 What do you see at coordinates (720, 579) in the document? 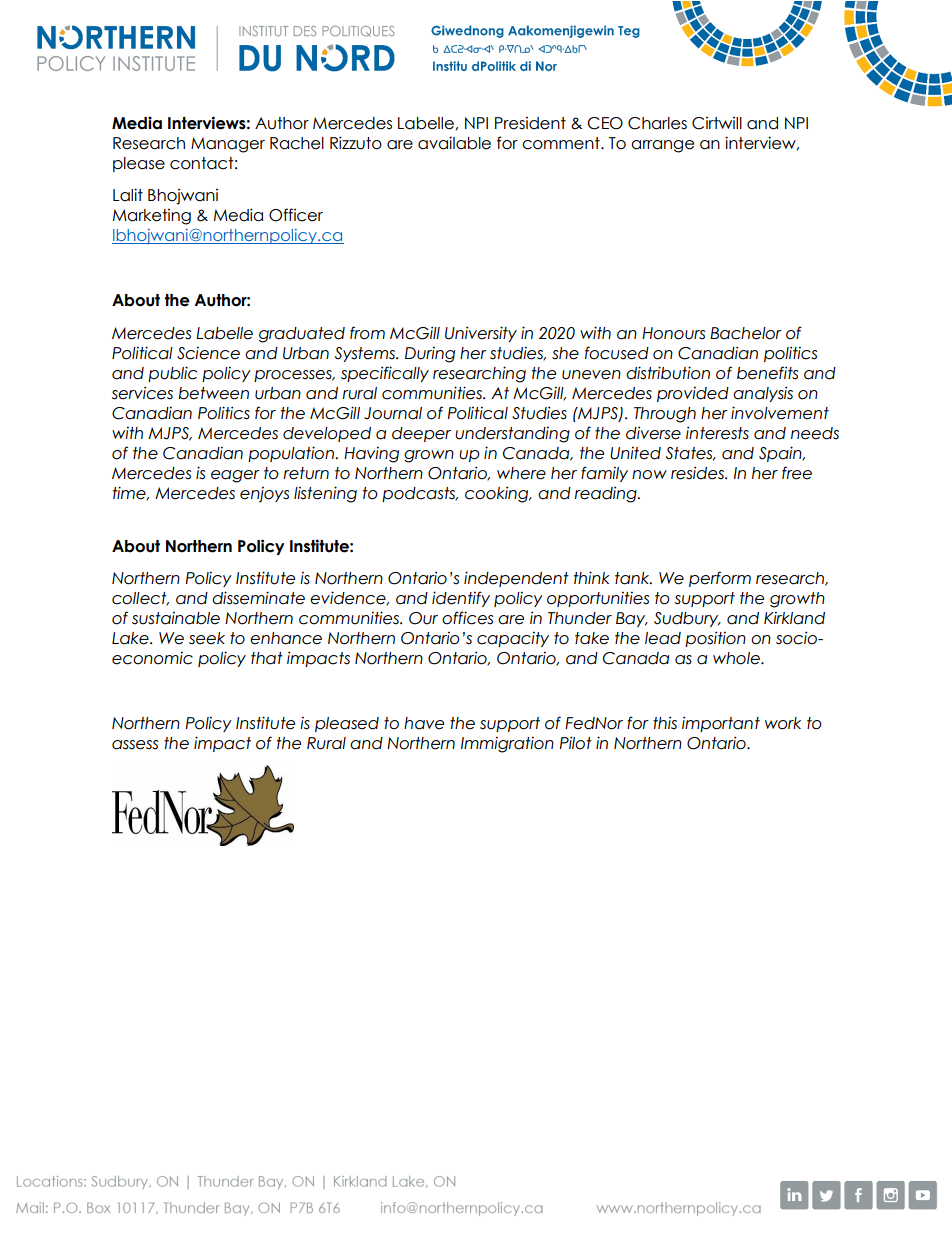
I see `perform` at bounding box center [720, 579].
